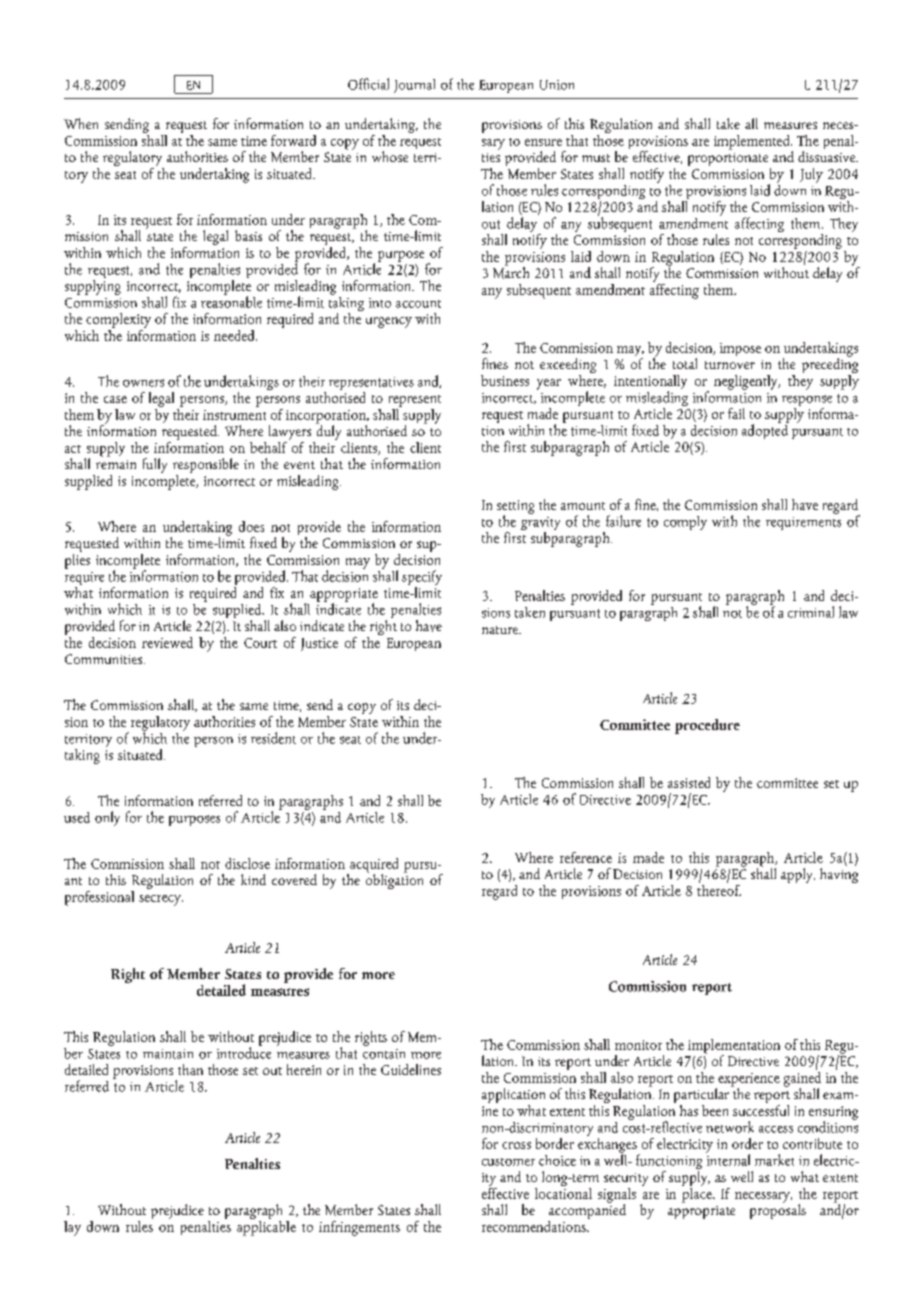 This image has height=1308, width=924. I want to click on criminal, so click(811, 612).
